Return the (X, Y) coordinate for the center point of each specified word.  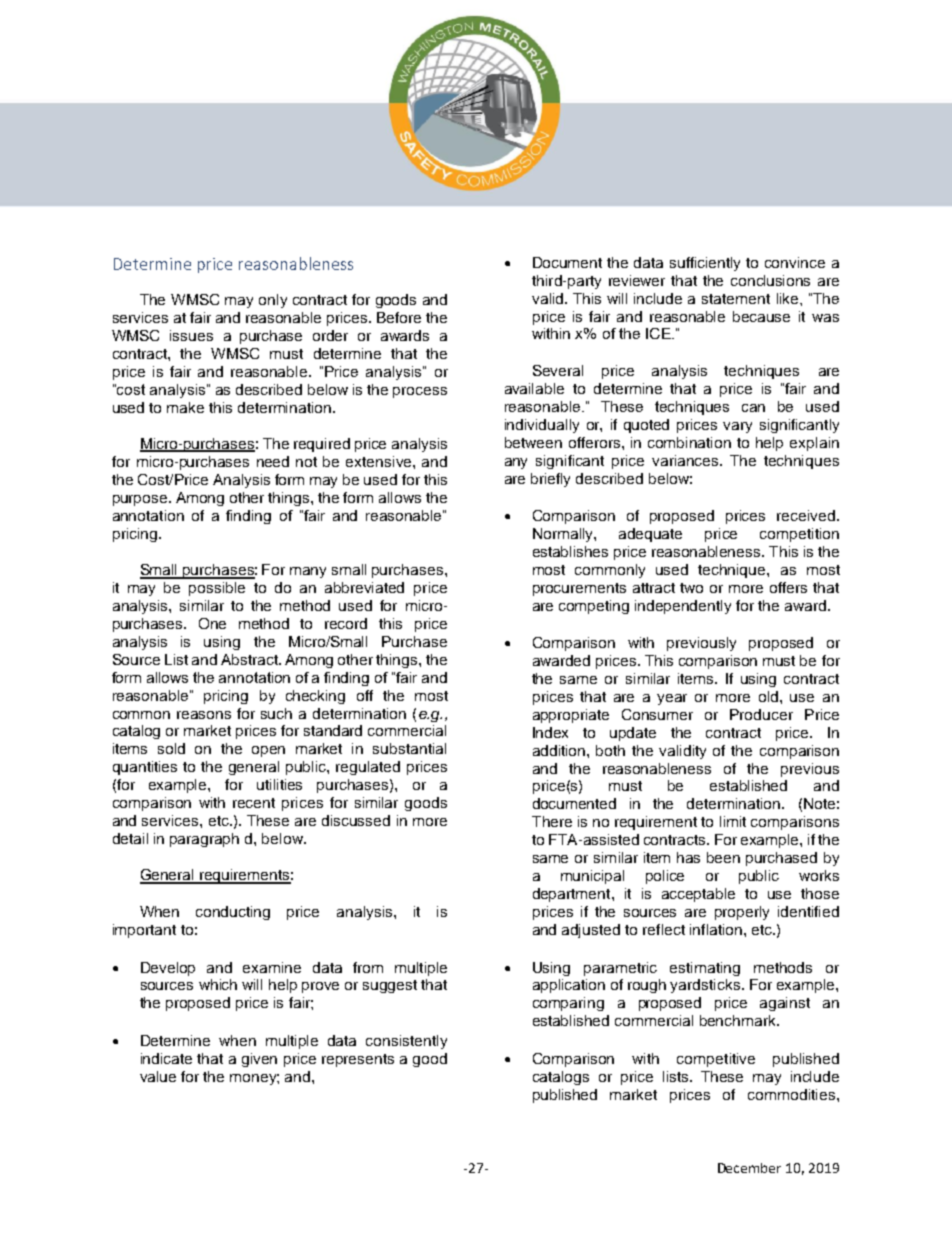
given (259, 1060)
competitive (716, 1060)
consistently (406, 1042)
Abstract (250, 659)
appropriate (571, 716)
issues (191, 335)
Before (399, 317)
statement (736, 299)
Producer (761, 714)
